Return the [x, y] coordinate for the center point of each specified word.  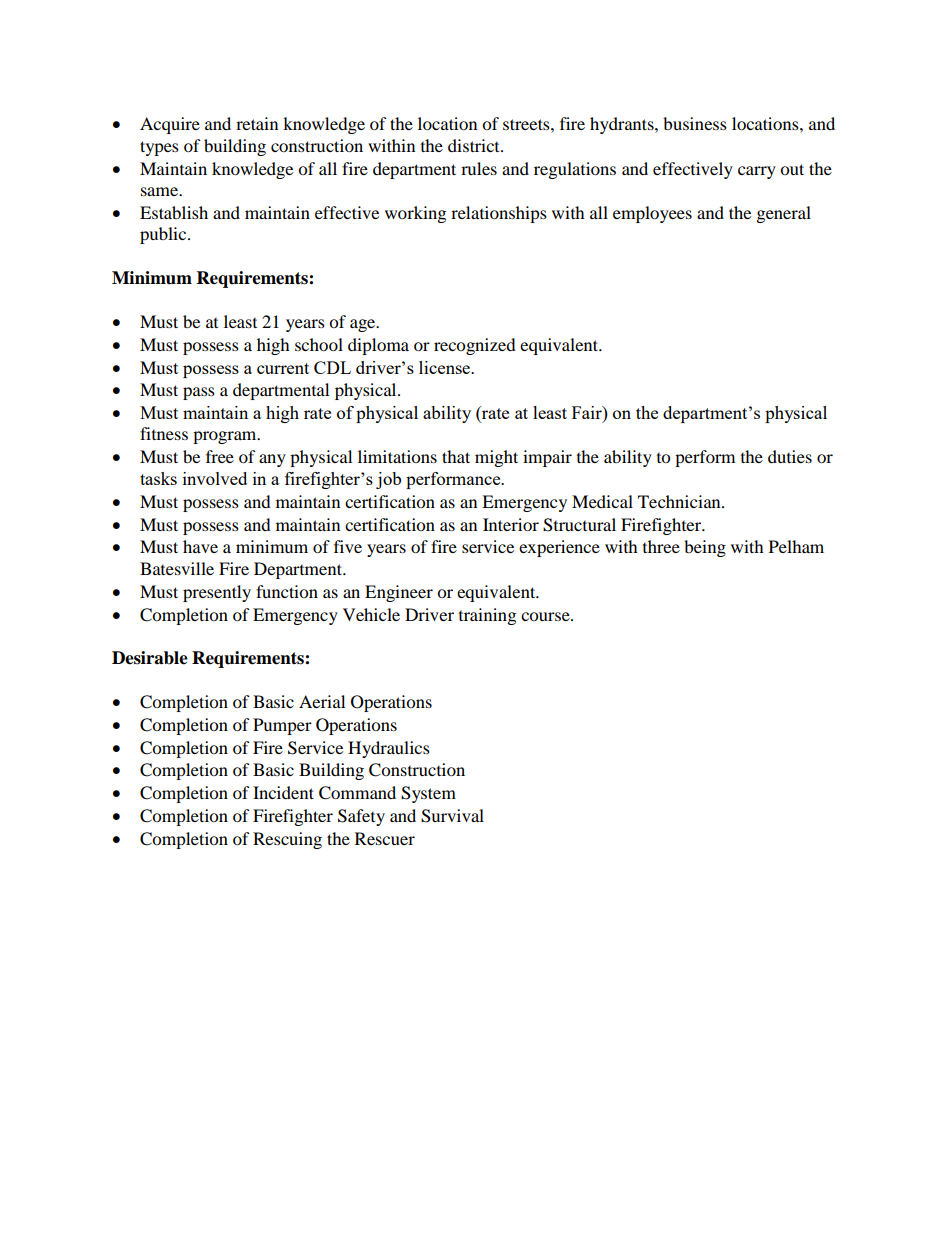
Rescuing [287, 840]
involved [215, 478]
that [456, 456]
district [475, 145]
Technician [680, 501]
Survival [452, 816]
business [695, 123]
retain [257, 123]
